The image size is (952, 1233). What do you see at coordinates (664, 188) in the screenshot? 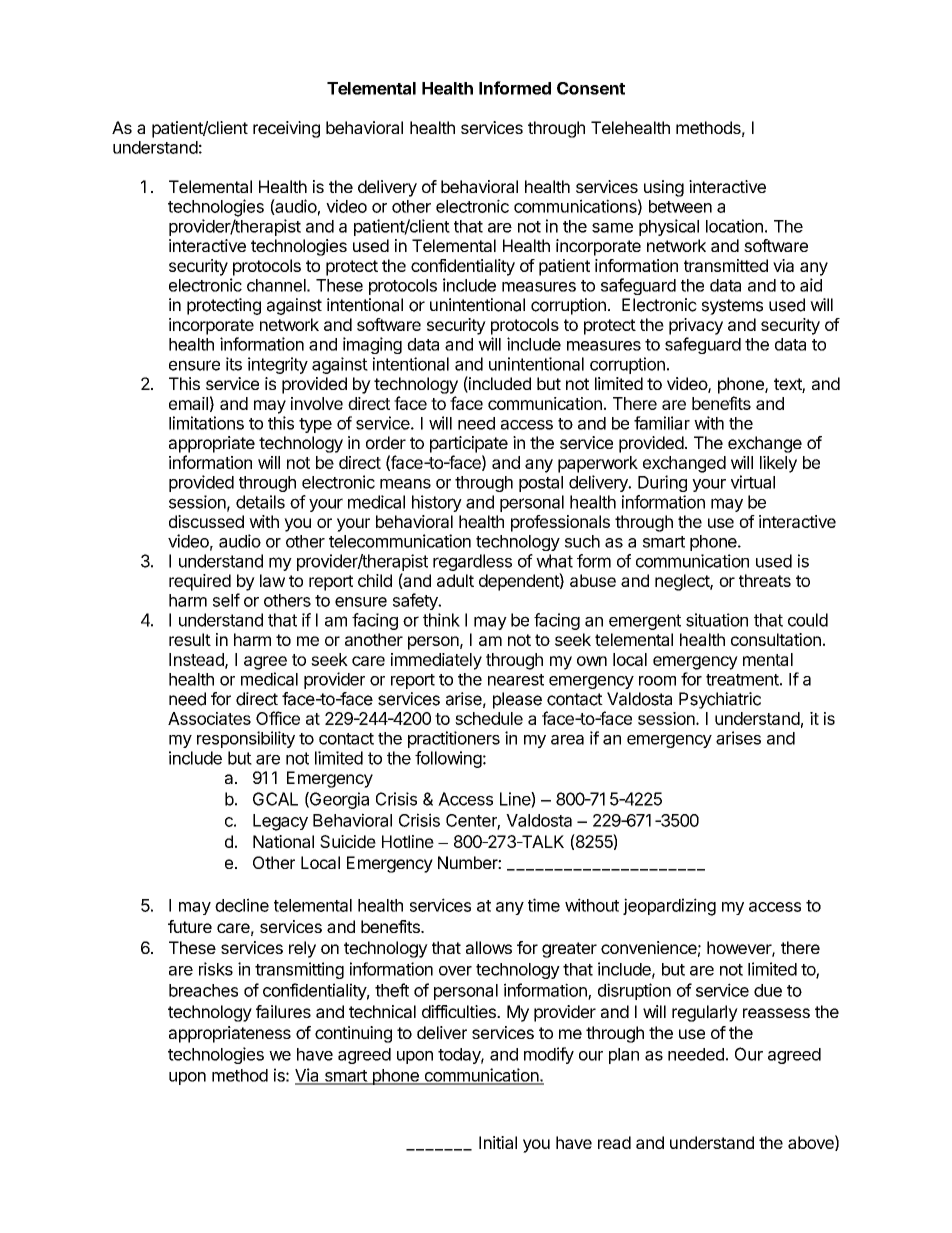
I see `using` at bounding box center [664, 188].
